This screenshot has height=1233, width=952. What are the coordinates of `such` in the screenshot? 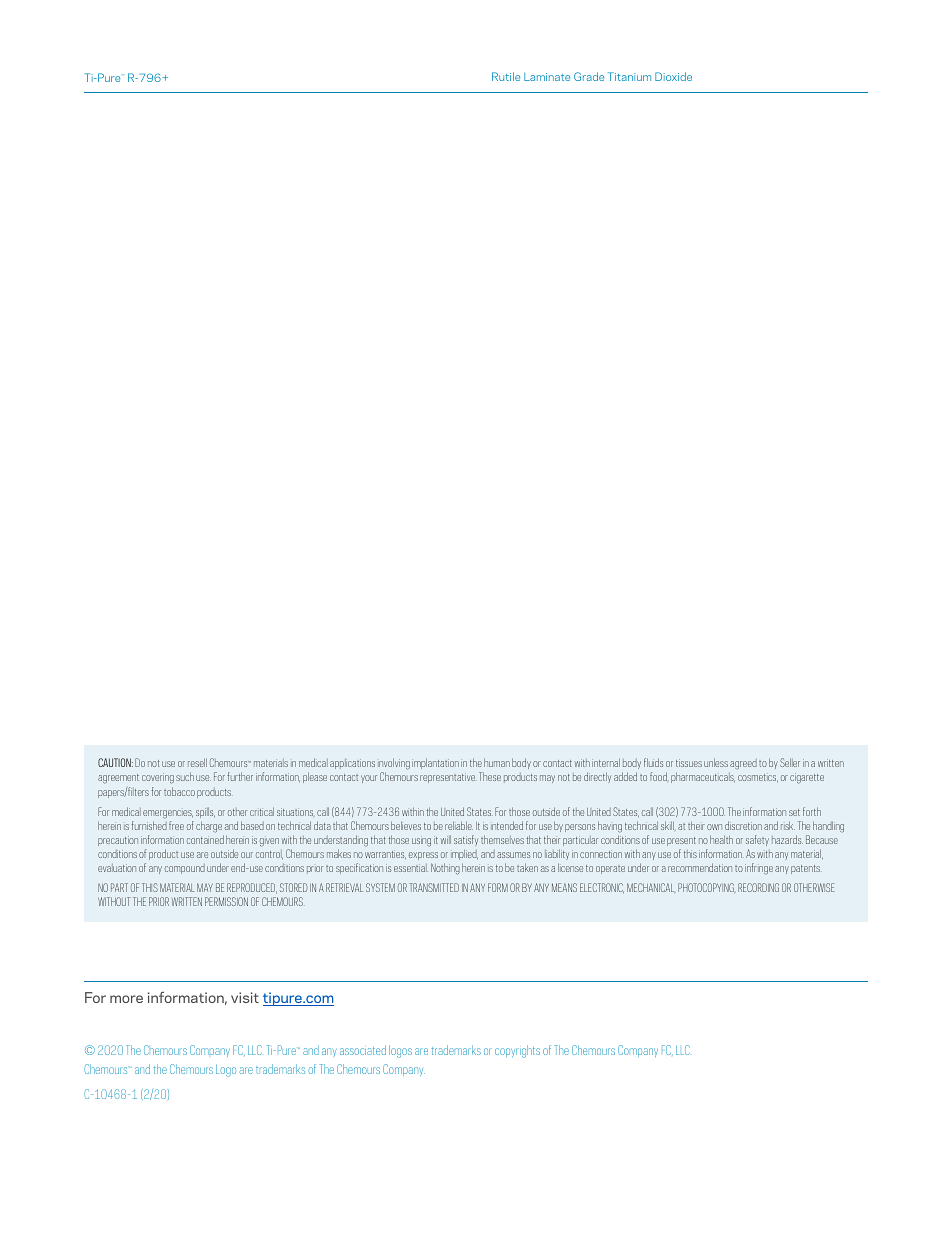 It's located at (185, 776).
